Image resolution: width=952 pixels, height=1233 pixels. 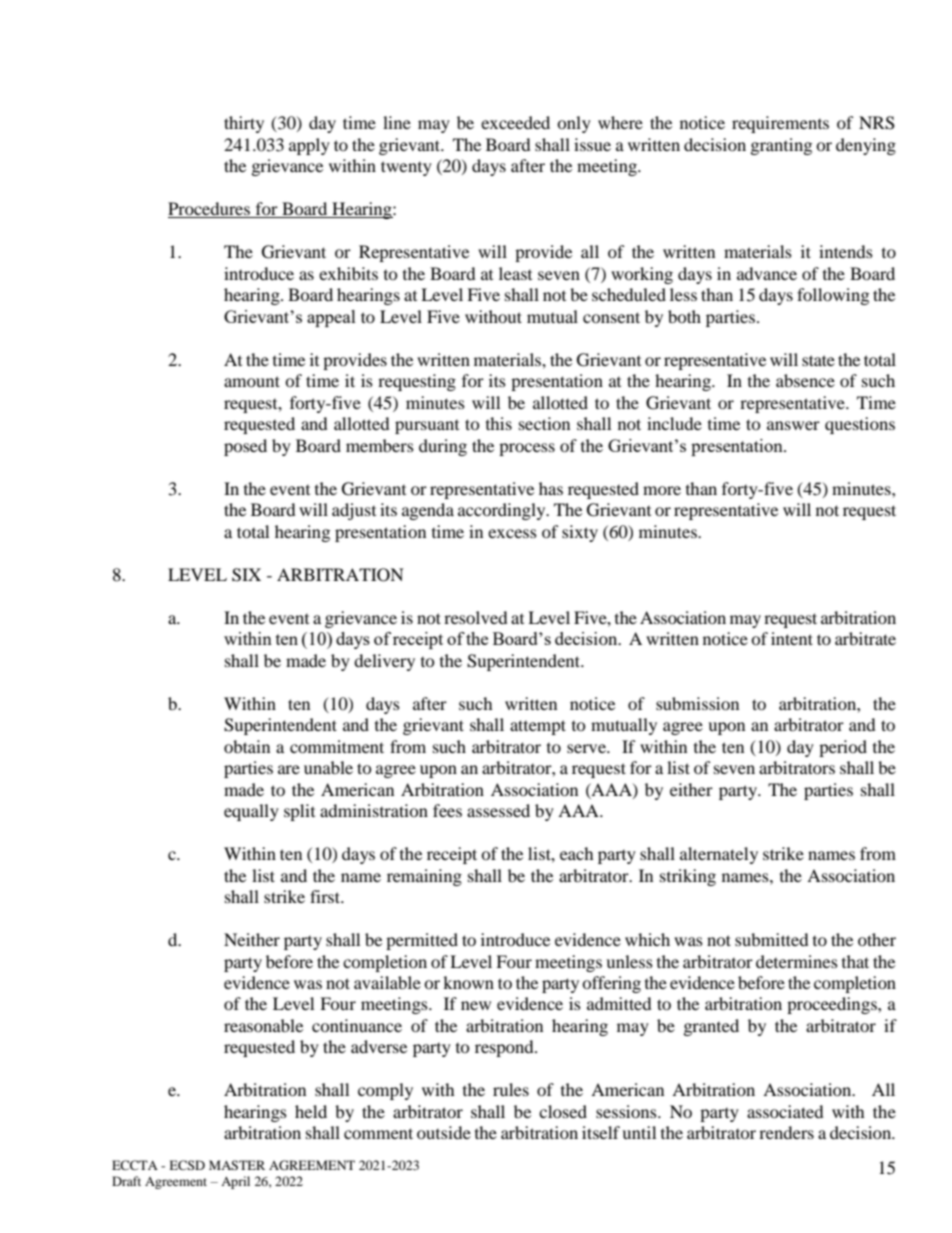 What do you see at coordinates (781, 146) in the screenshot?
I see `granting` at bounding box center [781, 146].
